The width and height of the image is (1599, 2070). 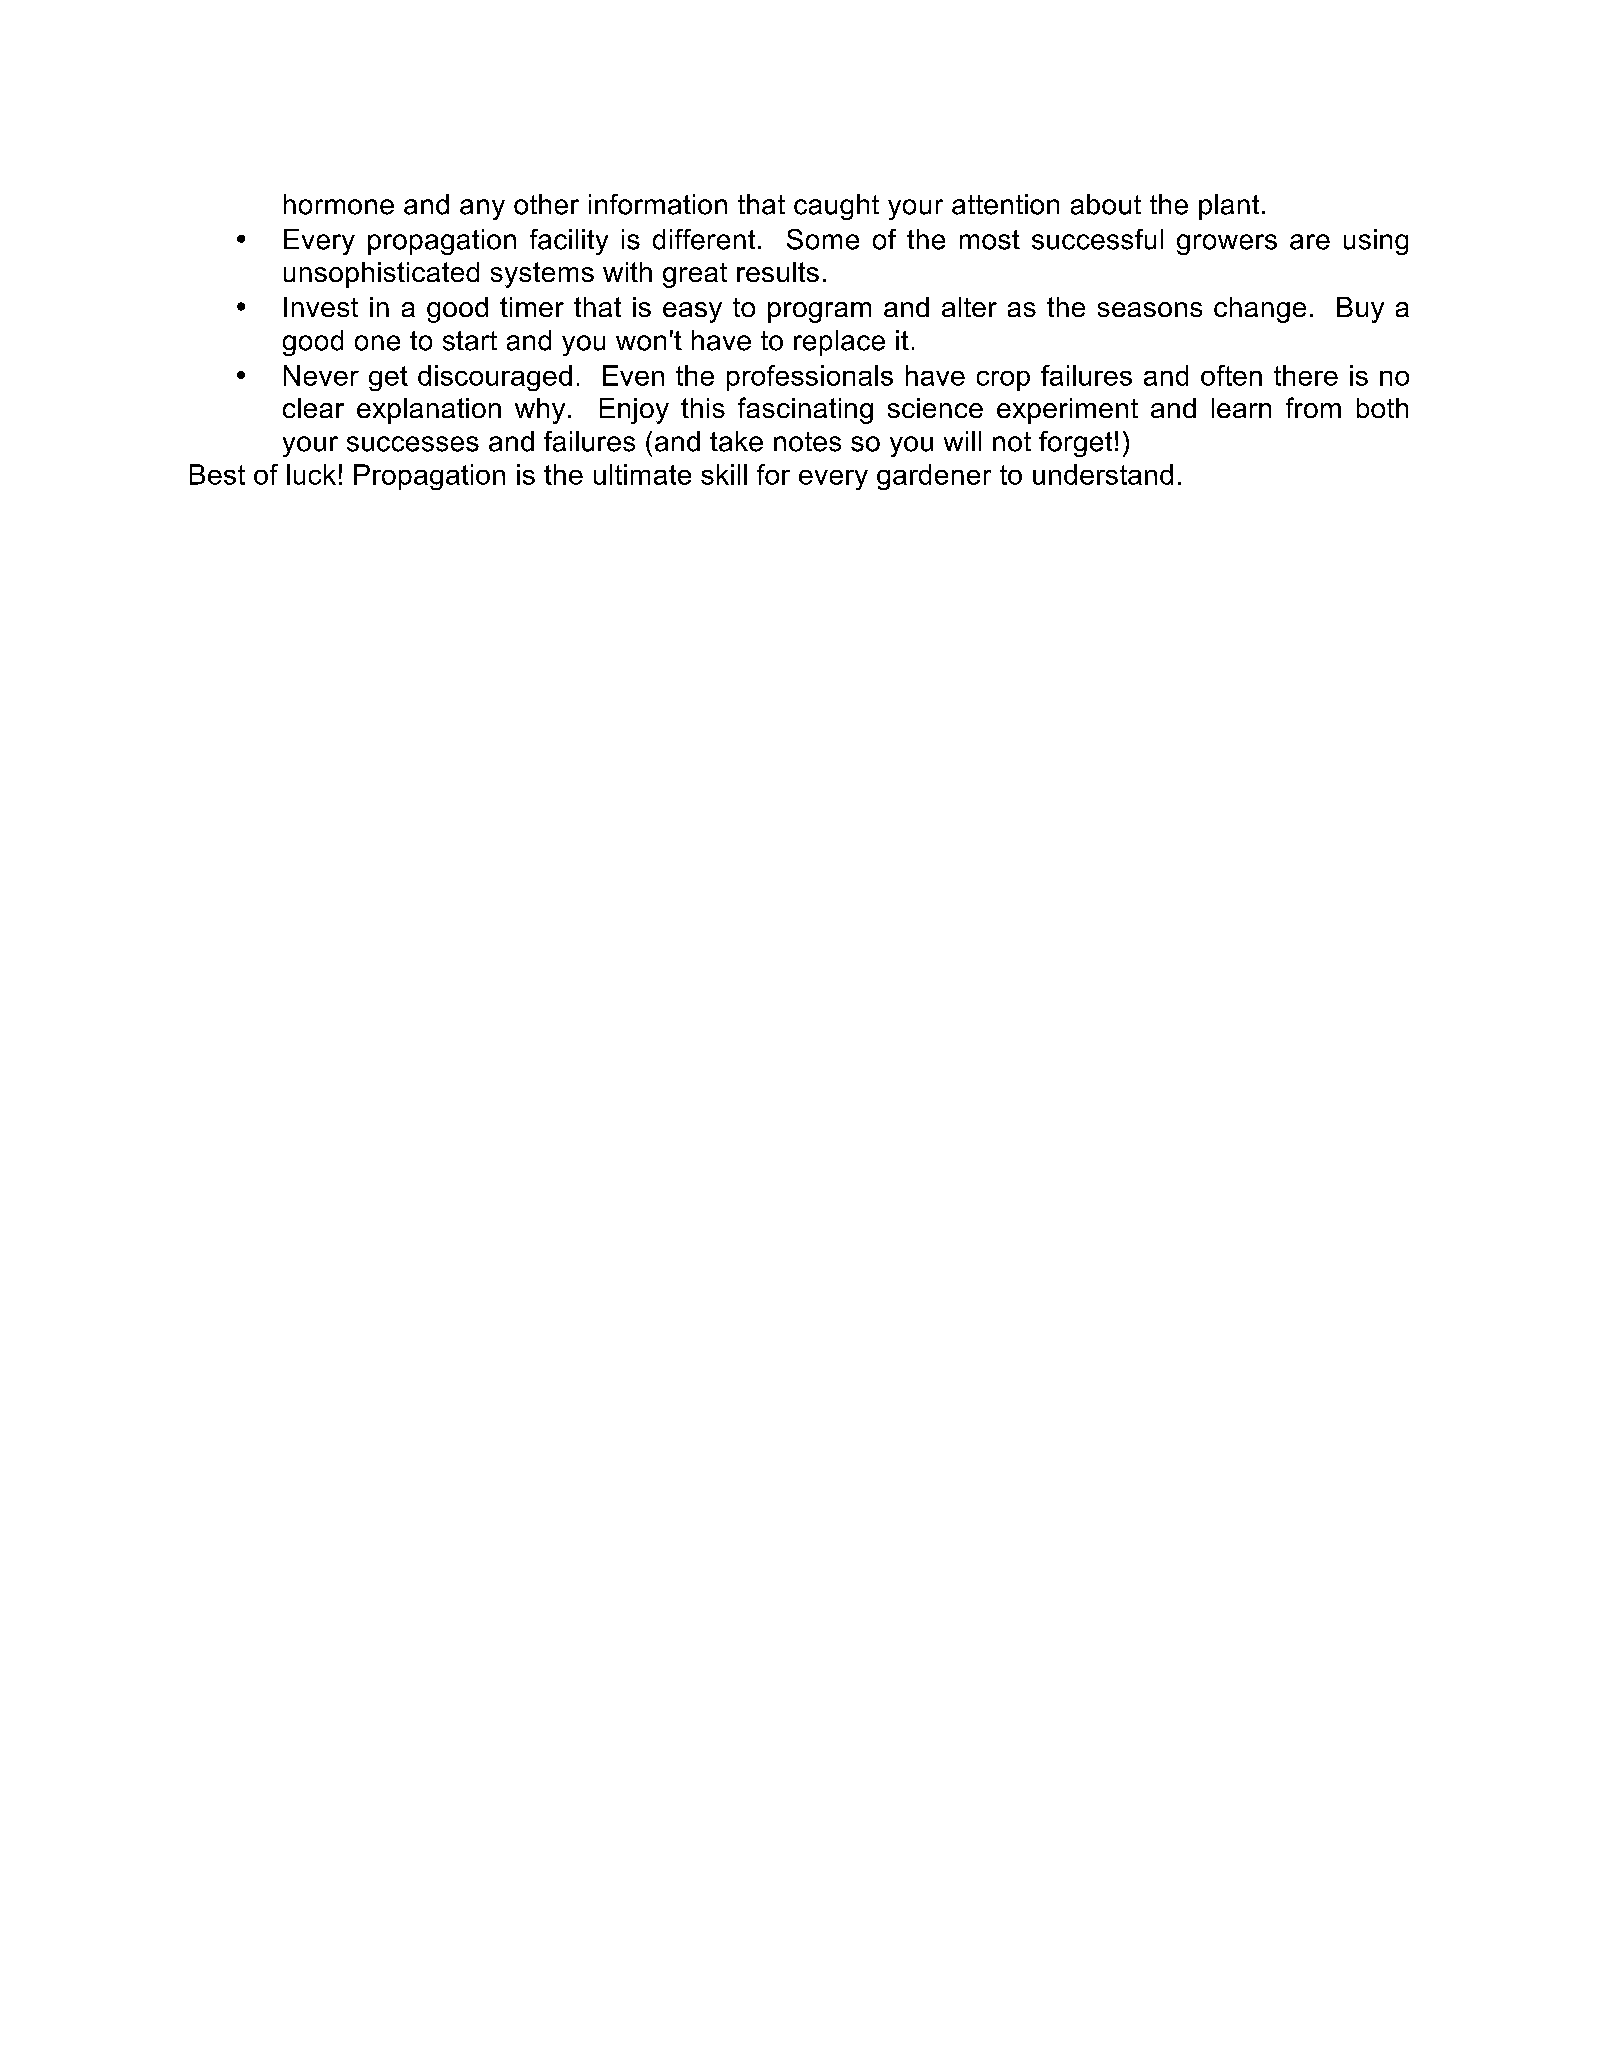 I want to click on Never, so click(x=321, y=375).
